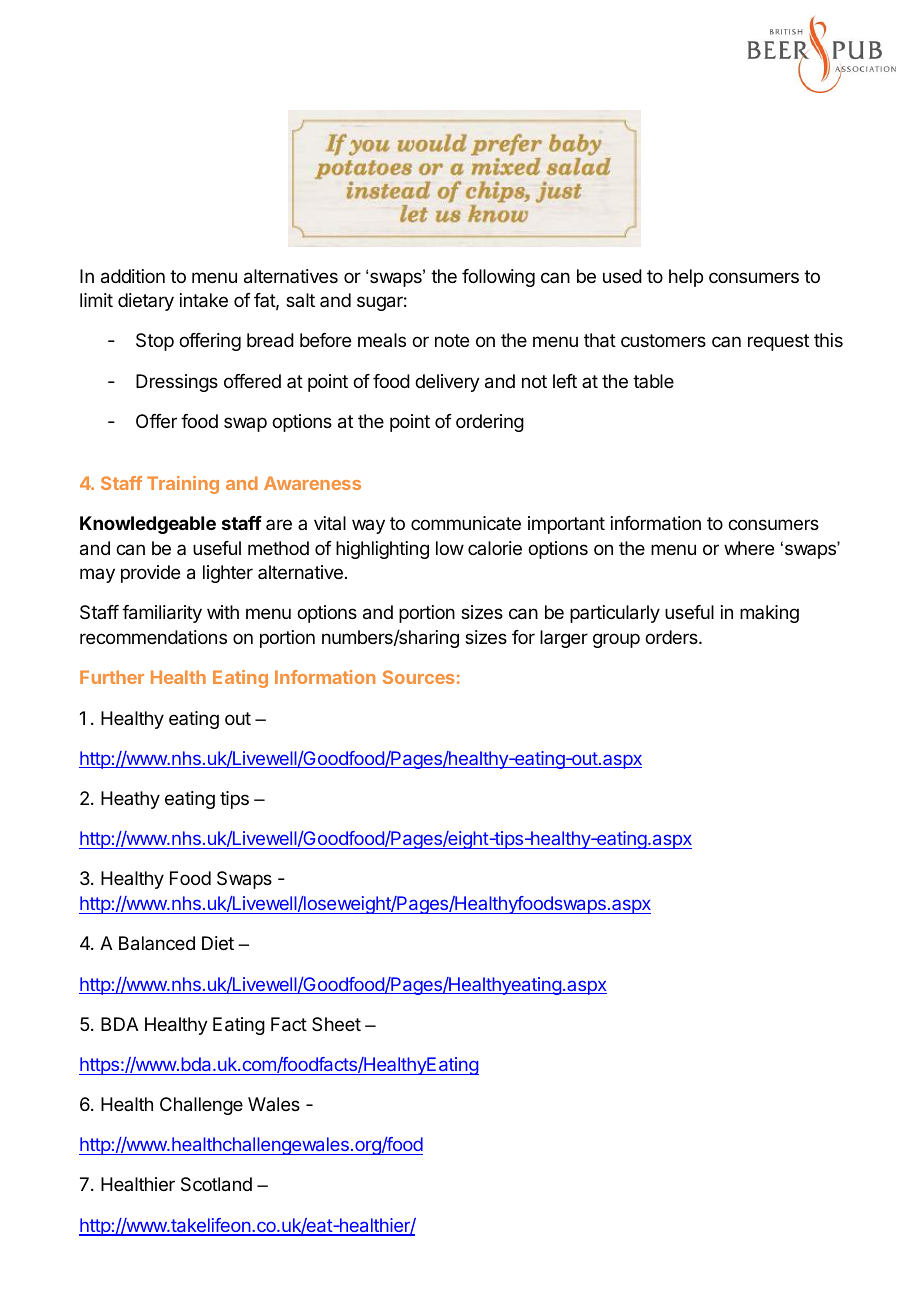 This image has height=1309, width=924. What do you see at coordinates (150, 574) in the image?
I see `provide` at bounding box center [150, 574].
